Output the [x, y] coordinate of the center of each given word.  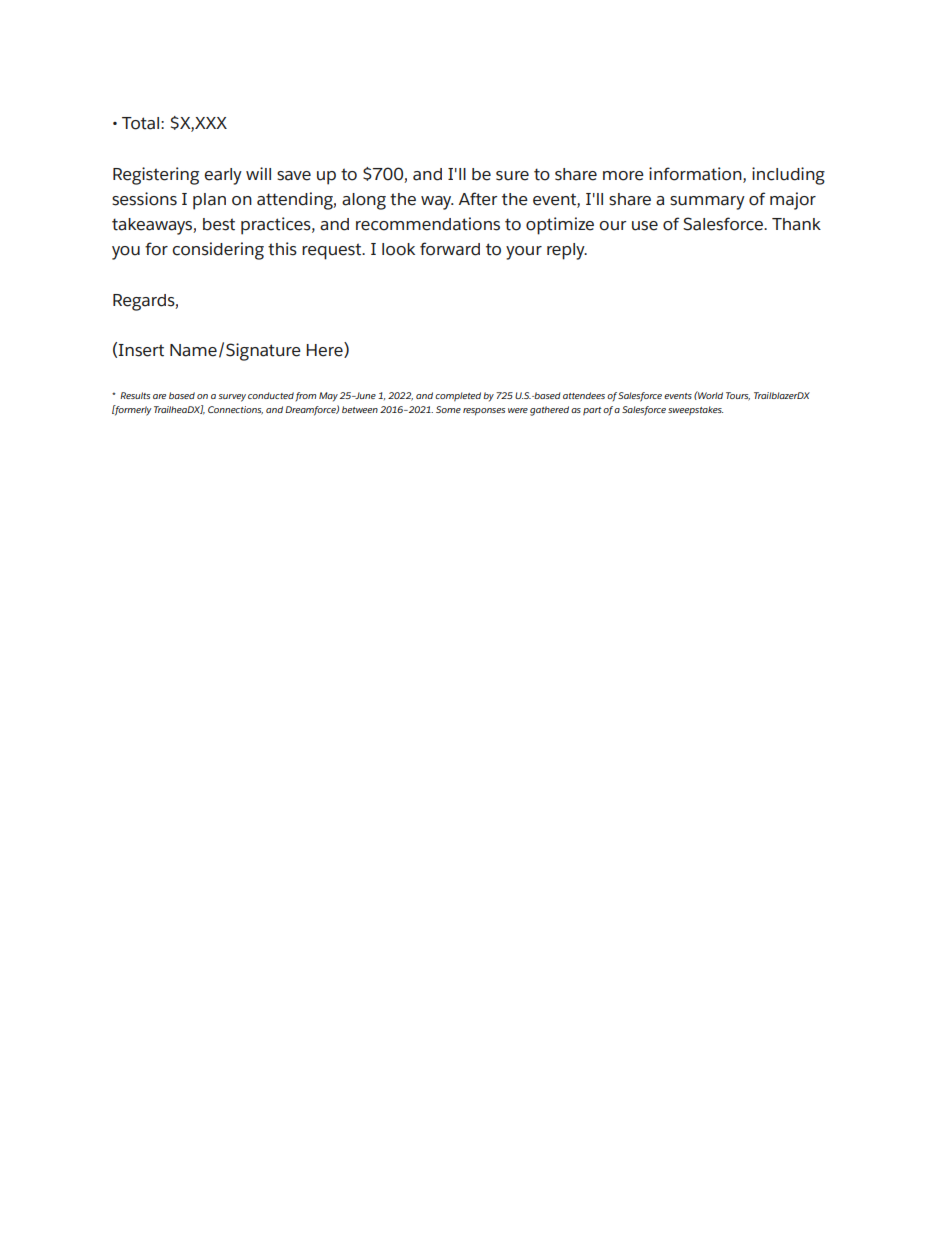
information [696, 174]
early [223, 176]
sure [512, 176]
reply [567, 251]
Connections [235, 410]
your [524, 253]
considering [218, 251]
